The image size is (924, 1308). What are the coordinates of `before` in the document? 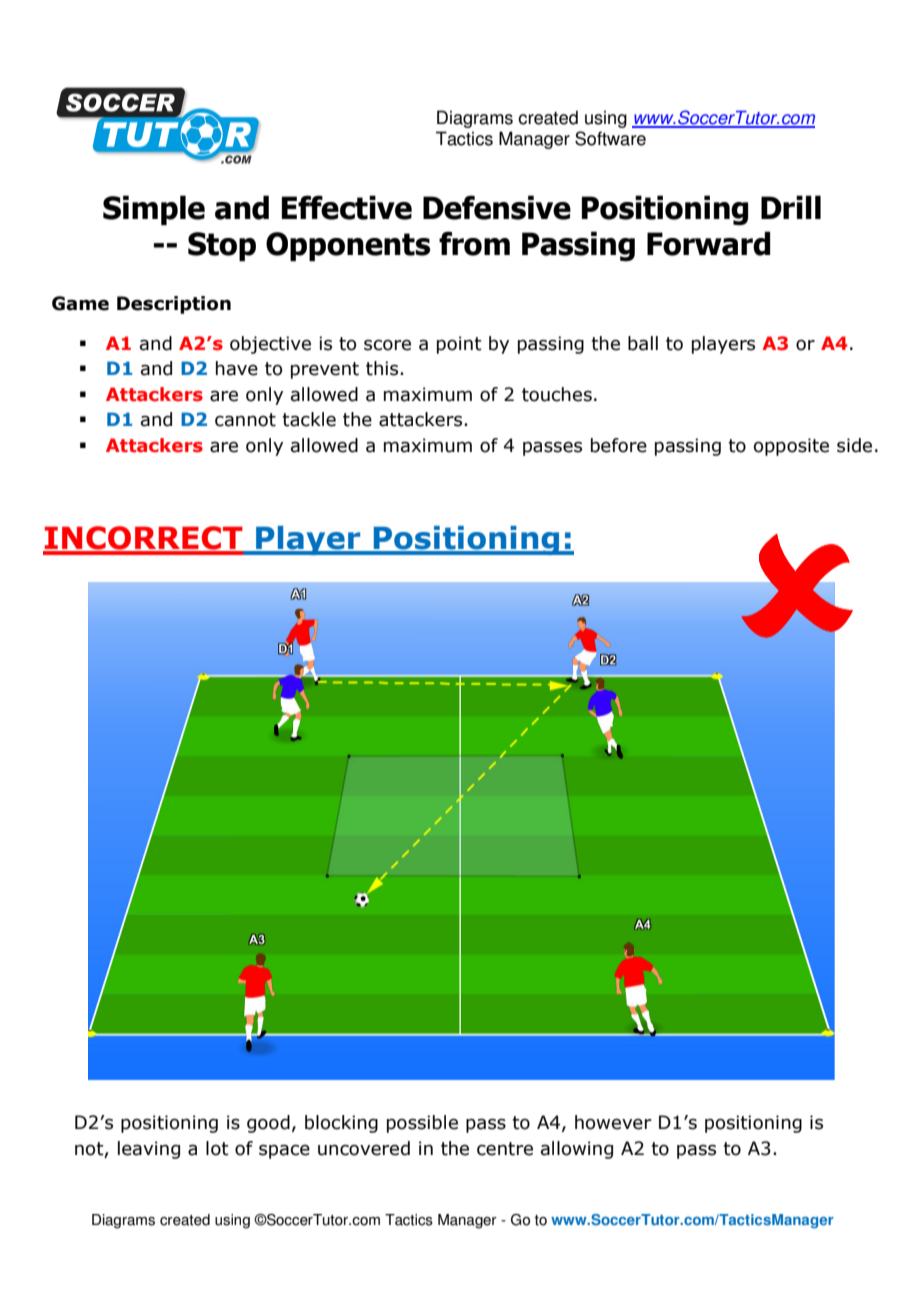 It's located at (619, 445).
